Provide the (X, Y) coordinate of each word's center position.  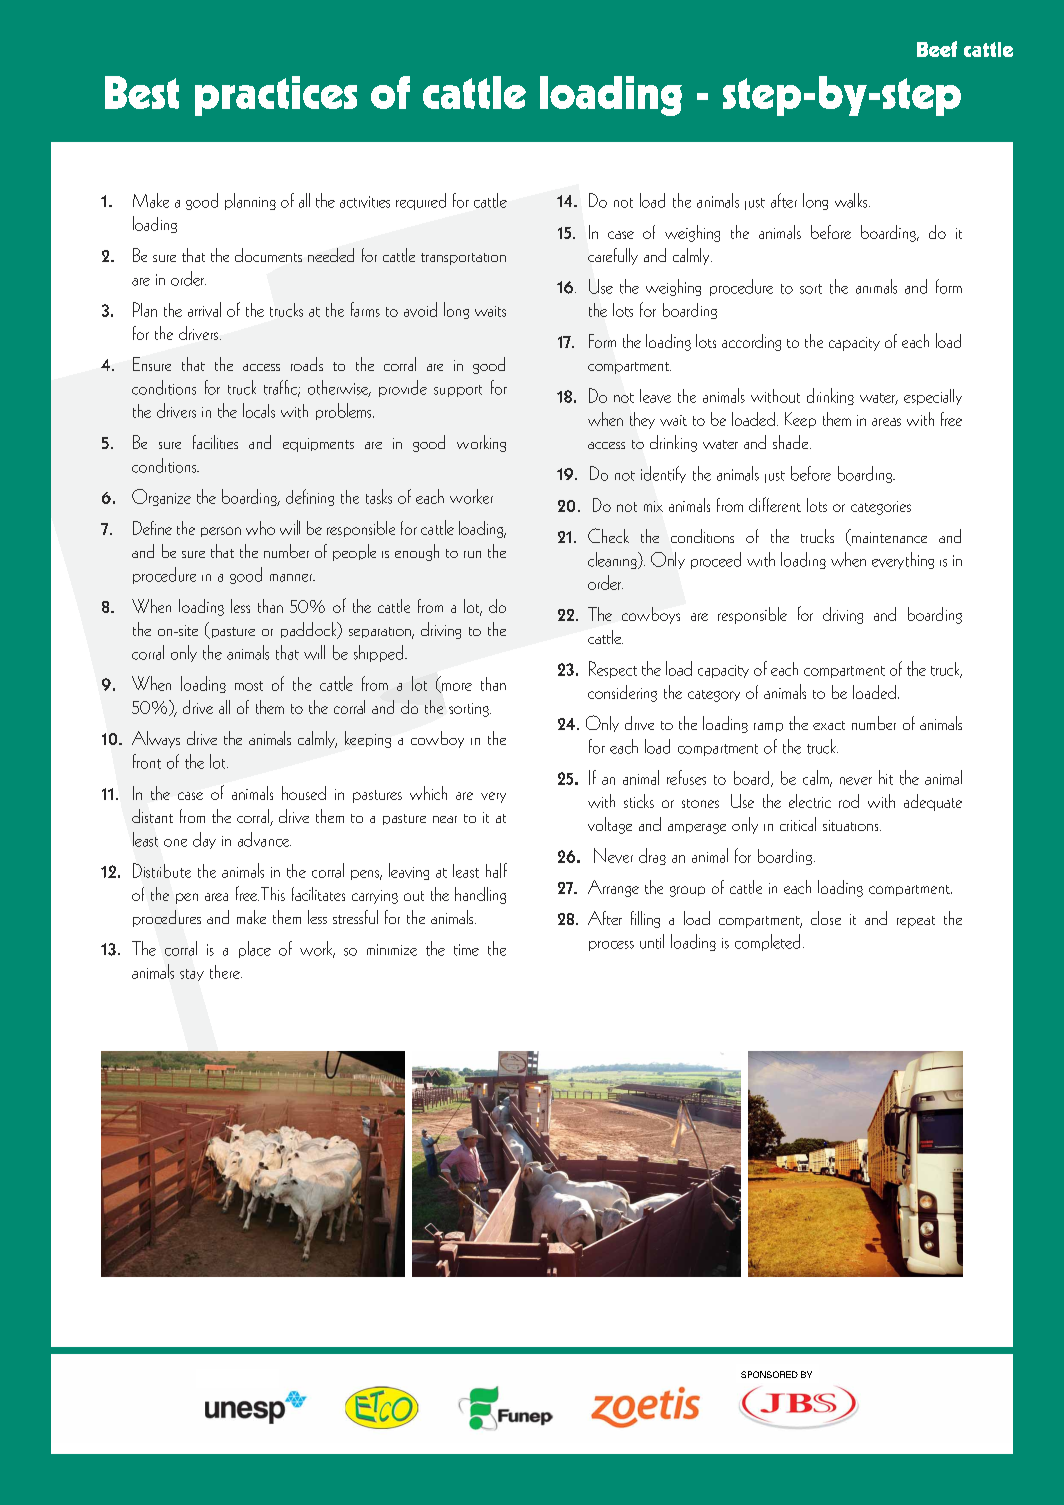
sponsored (769, 1374)
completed (767, 942)
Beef (937, 49)
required (421, 201)
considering (622, 693)
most (249, 686)
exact (829, 725)
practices (276, 96)
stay (192, 975)
